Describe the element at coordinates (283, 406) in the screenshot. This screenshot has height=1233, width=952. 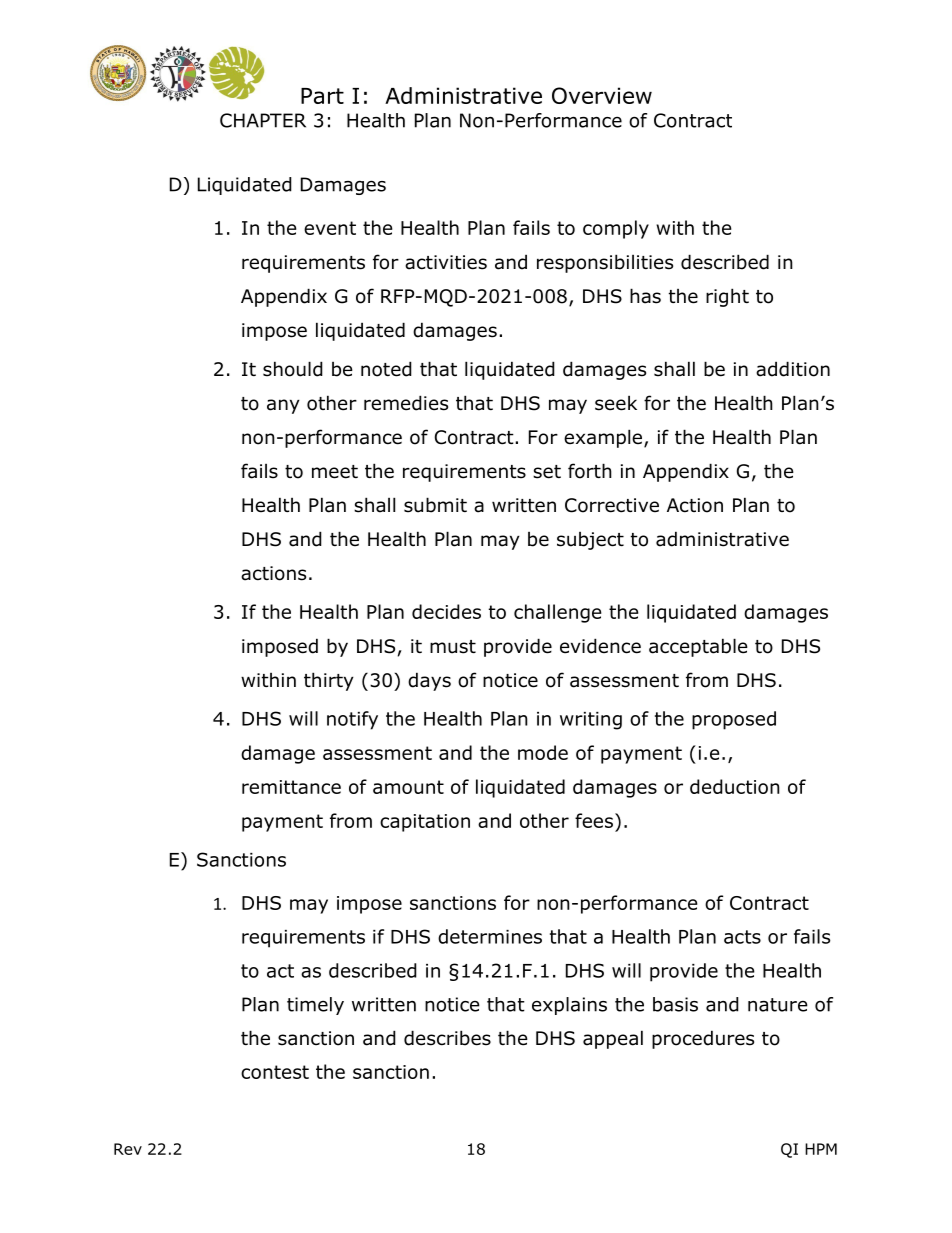
I see `any` at that location.
